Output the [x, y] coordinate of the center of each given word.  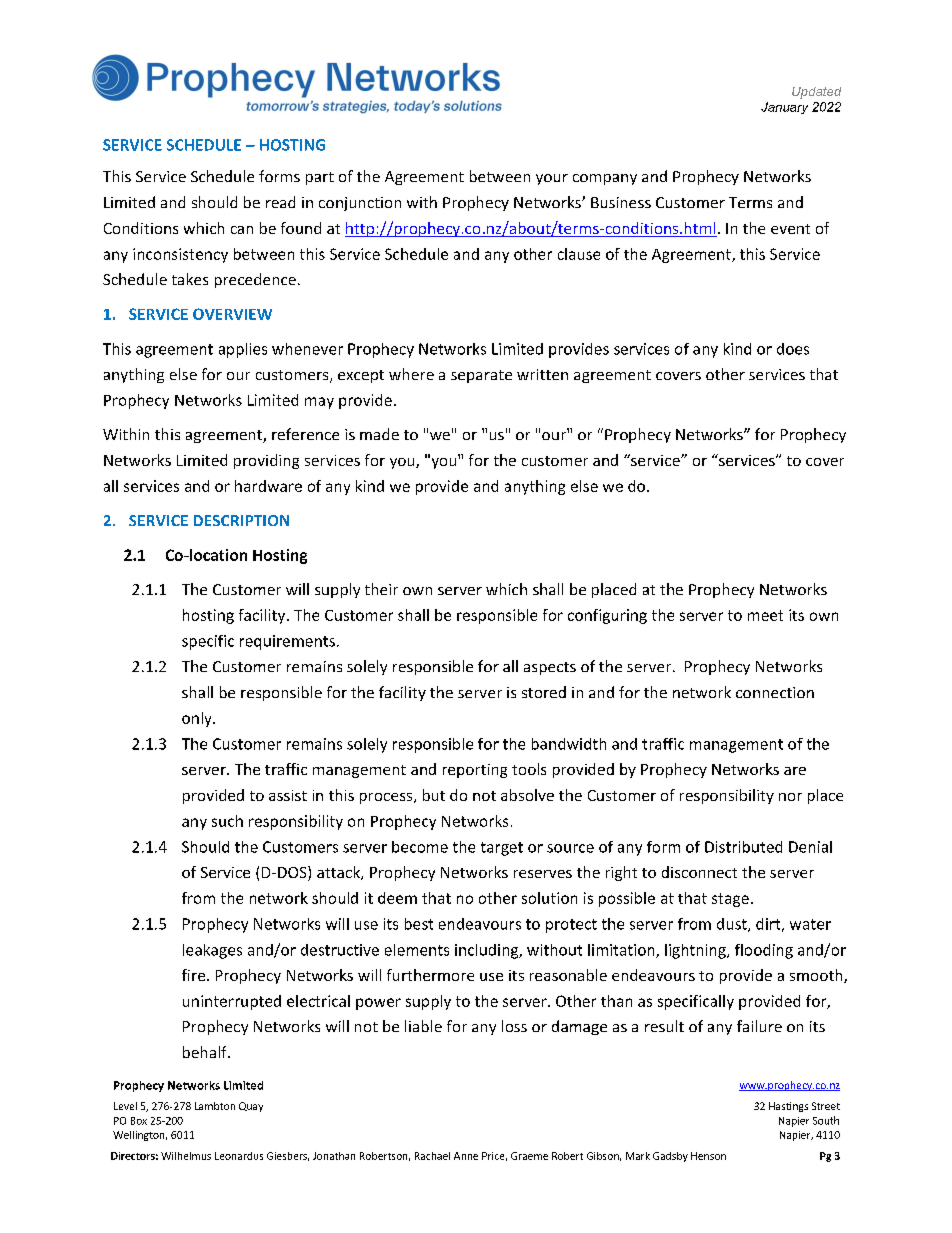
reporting [475, 771]
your [552, 179]
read [280, 202]
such [227, 821]
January [784, 108]
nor [790, 797]
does [793, 349]
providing [266, 461]
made [379, 434]
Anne [466, 1156]
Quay [251, 1107]
